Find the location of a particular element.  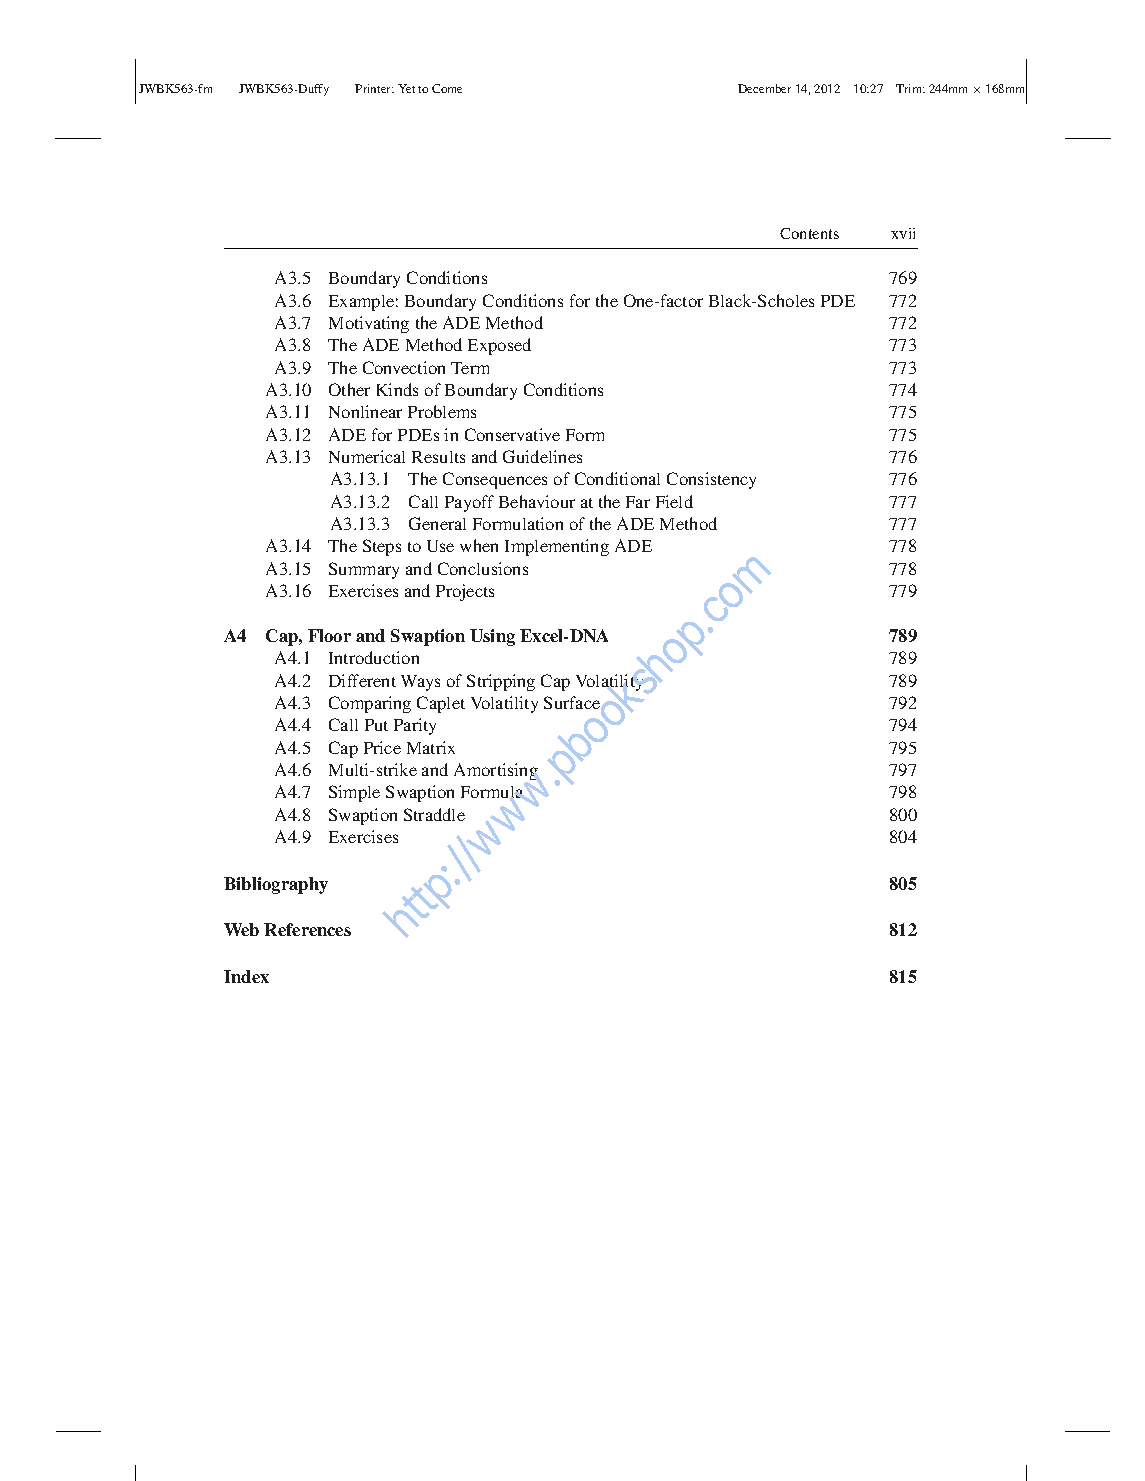

December is located at coordinates (764, 88).
